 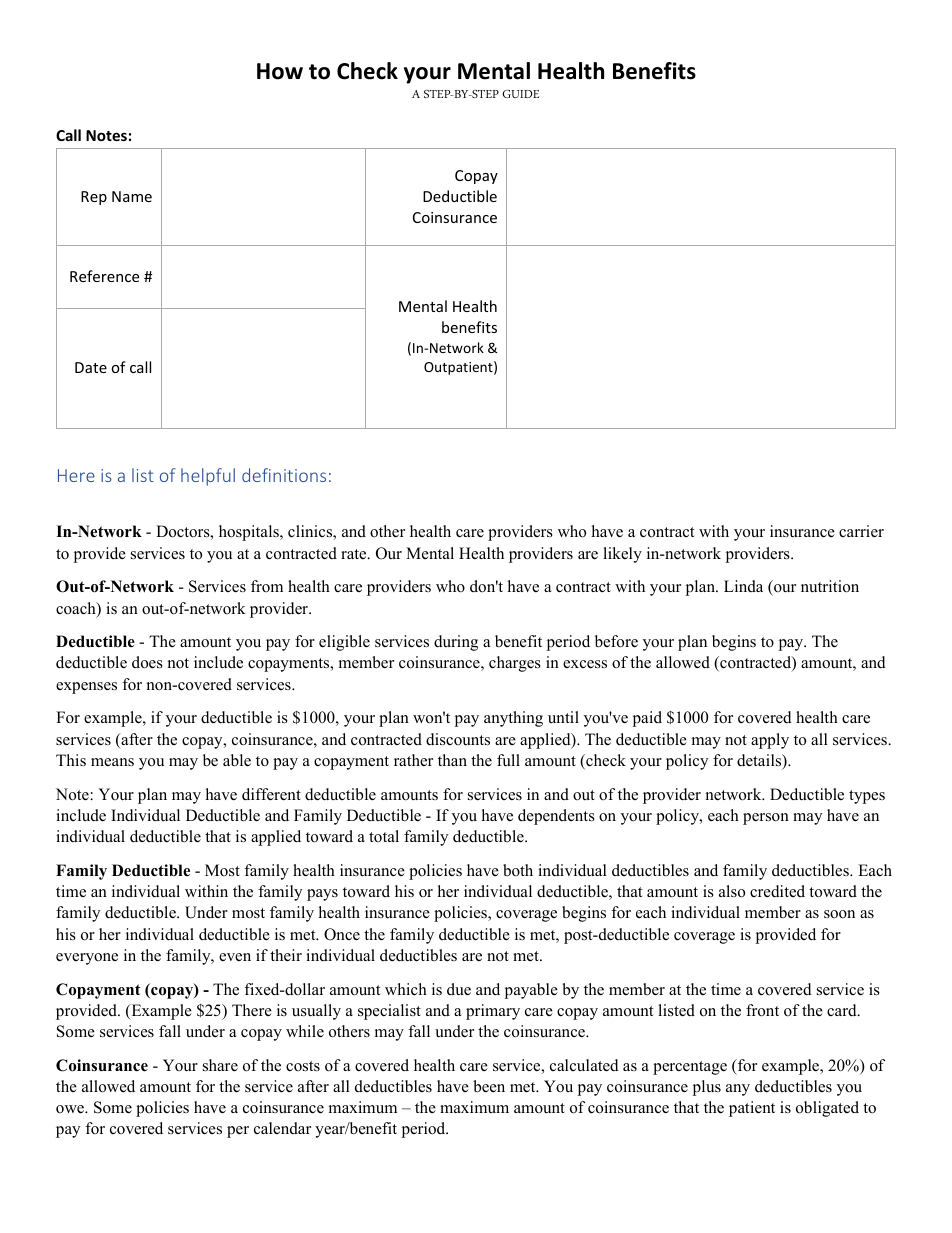 I want to click on helpful, so click(x=208, y=477).
